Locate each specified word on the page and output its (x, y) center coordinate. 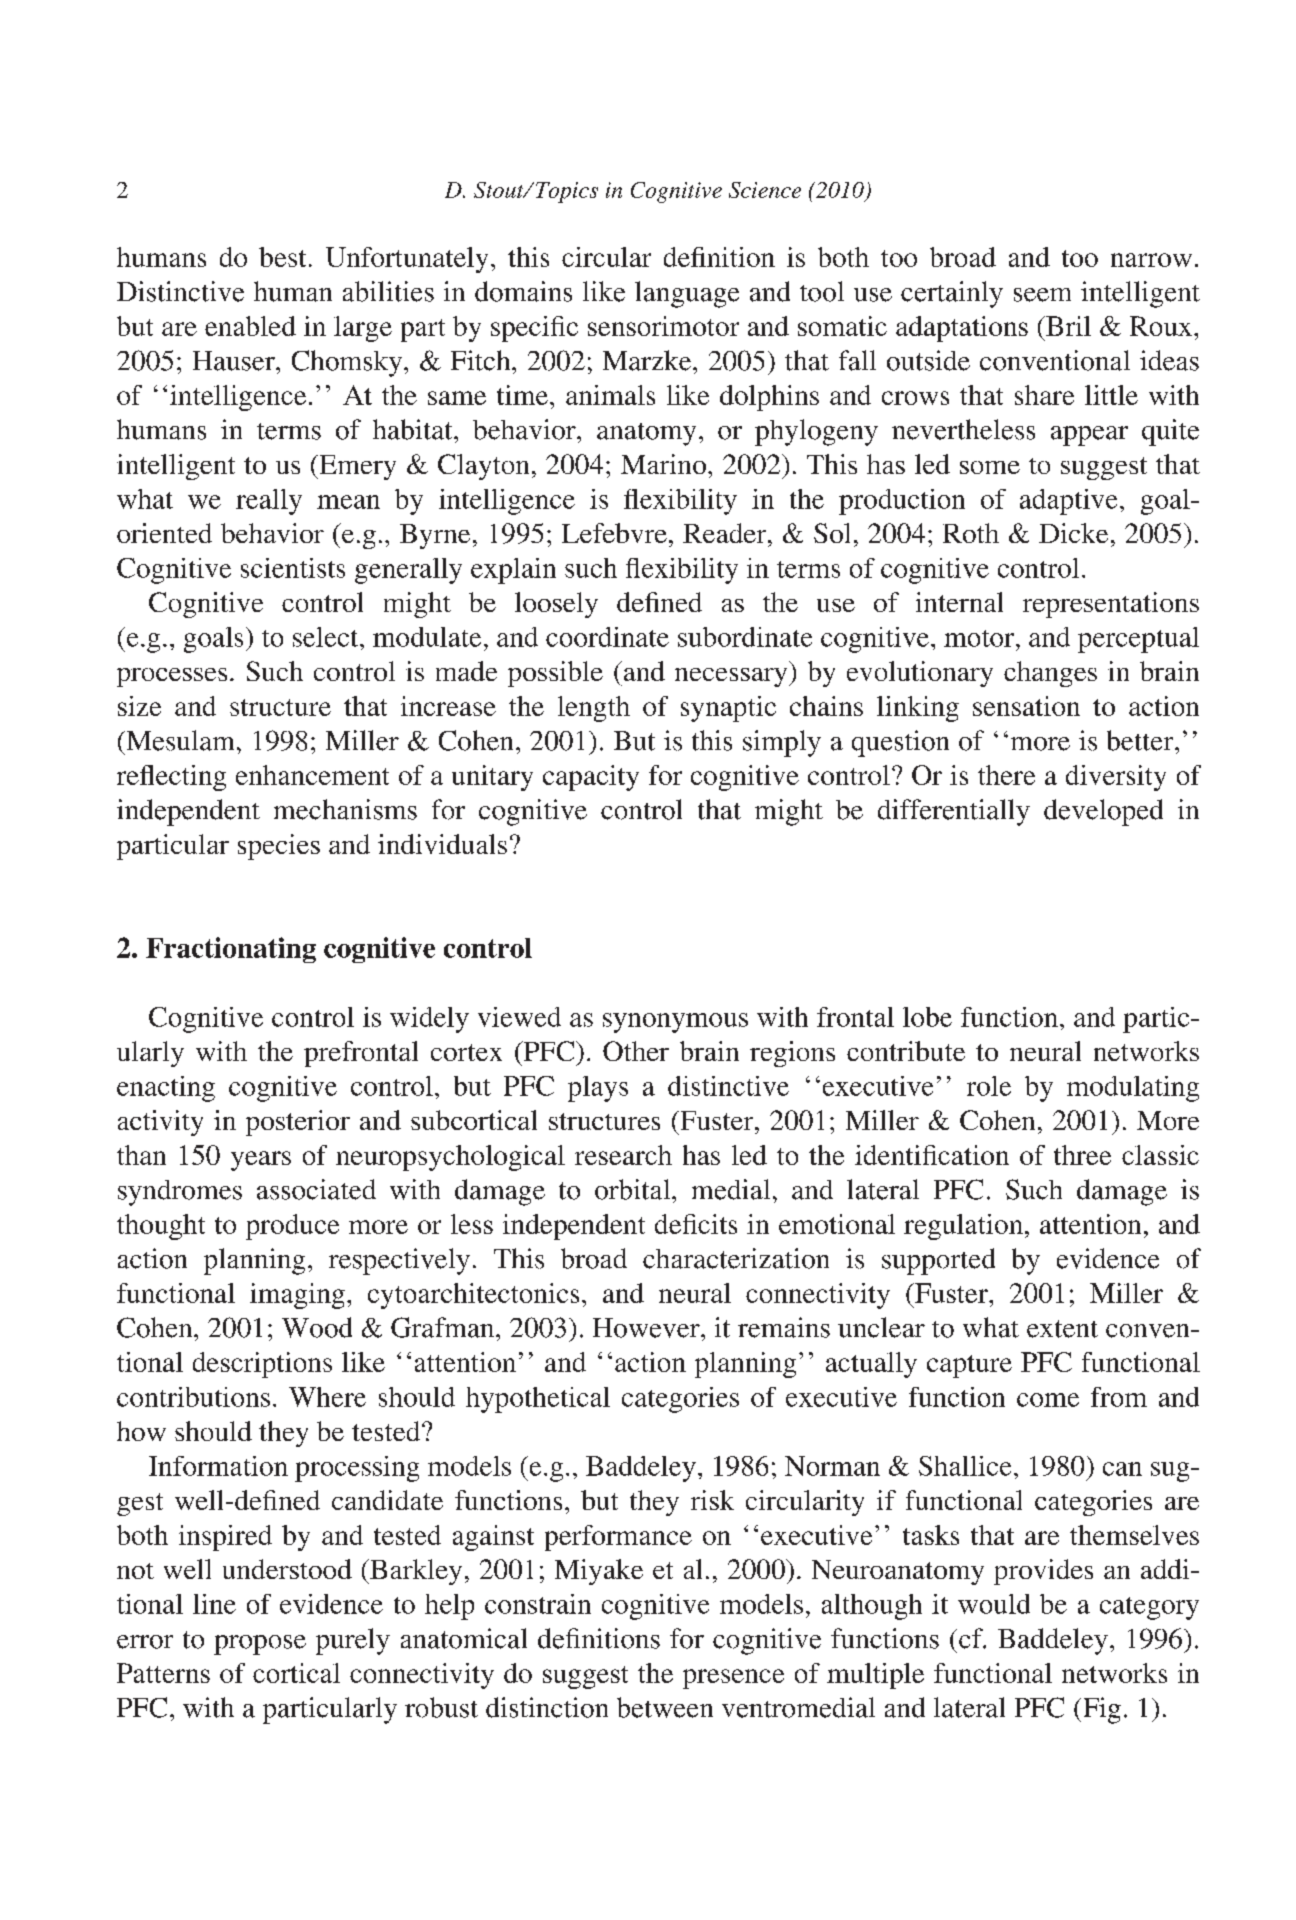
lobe (927, 1017)
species (279, 847)
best (282, 257)
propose (260, 1645)
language (687, 294)
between (665, 1707)
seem (1042, 295)
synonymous (675, 1023)
